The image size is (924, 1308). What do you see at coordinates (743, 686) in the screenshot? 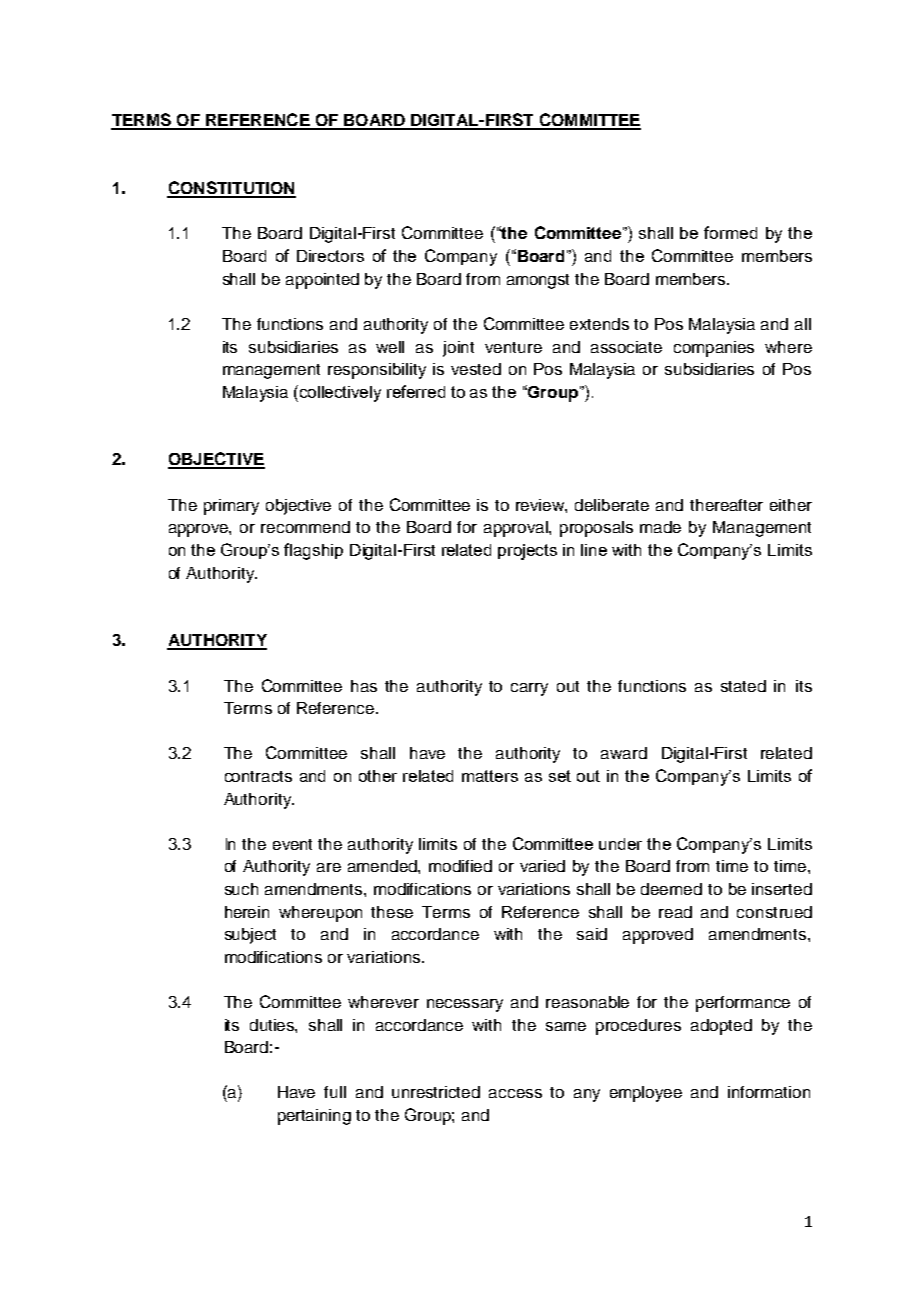
I see `stated` at bounding box center [743, 686].
